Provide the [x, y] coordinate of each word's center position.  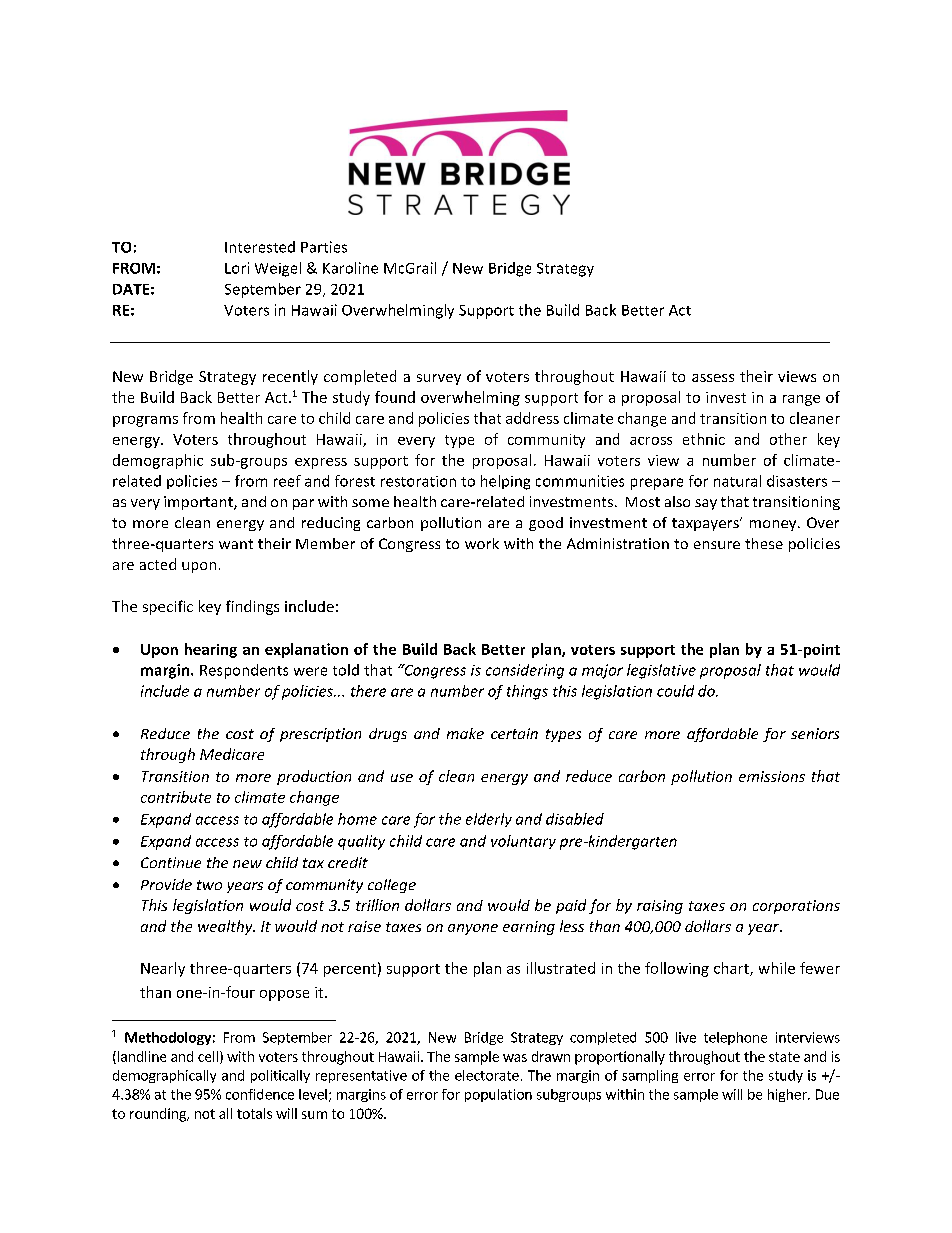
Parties [324, 247]
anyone [473, 929]
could [675, 691]
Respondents [244, 671]
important [199, 503]
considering [525, 671]
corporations [796, 907]
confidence [260, 1094]
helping [505, 482]
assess [713, 378]
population [498, 1095]
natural [737, 481]
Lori [237, 268]
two [209, 885]
